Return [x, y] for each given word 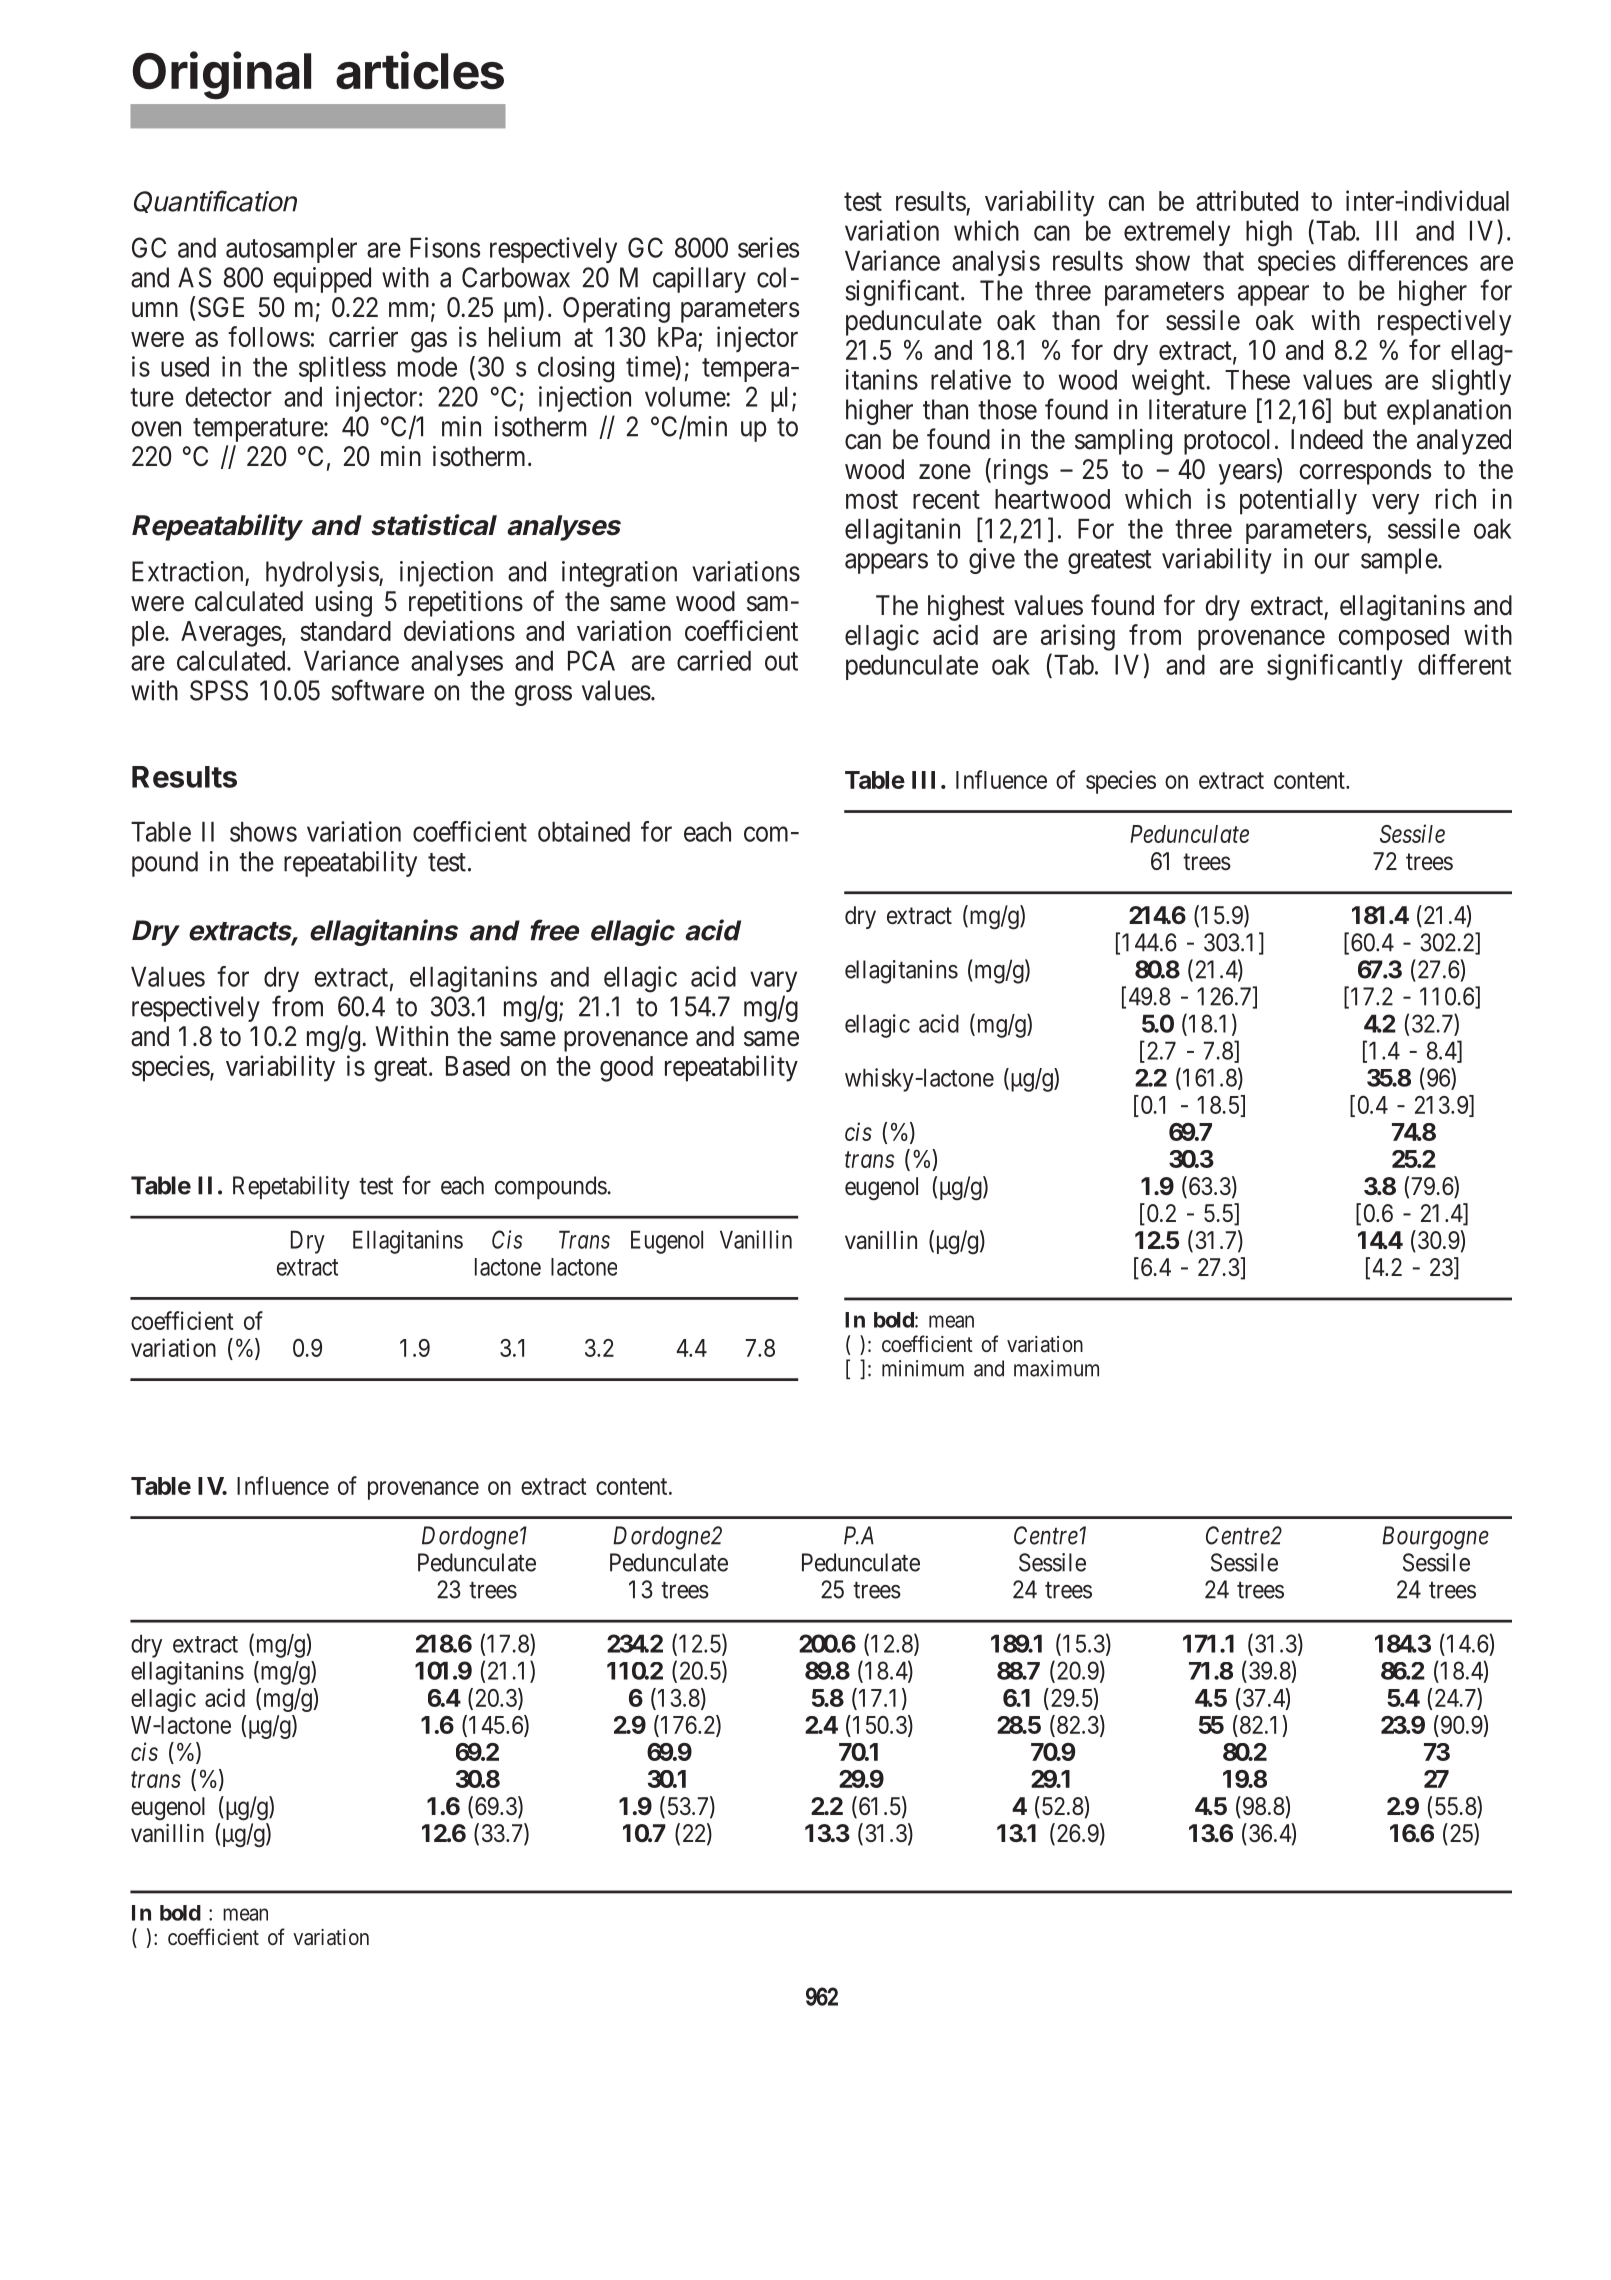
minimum [923, 1368]
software [378, 690]
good [626, 1069]
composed [1393, 638]
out [781, 661]
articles [420, 70]
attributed [1247, 200]
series [768, 247]
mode [427, 367]
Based [478, 1066]
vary [773, 982]
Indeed [1327, 439]
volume [686, 397]
